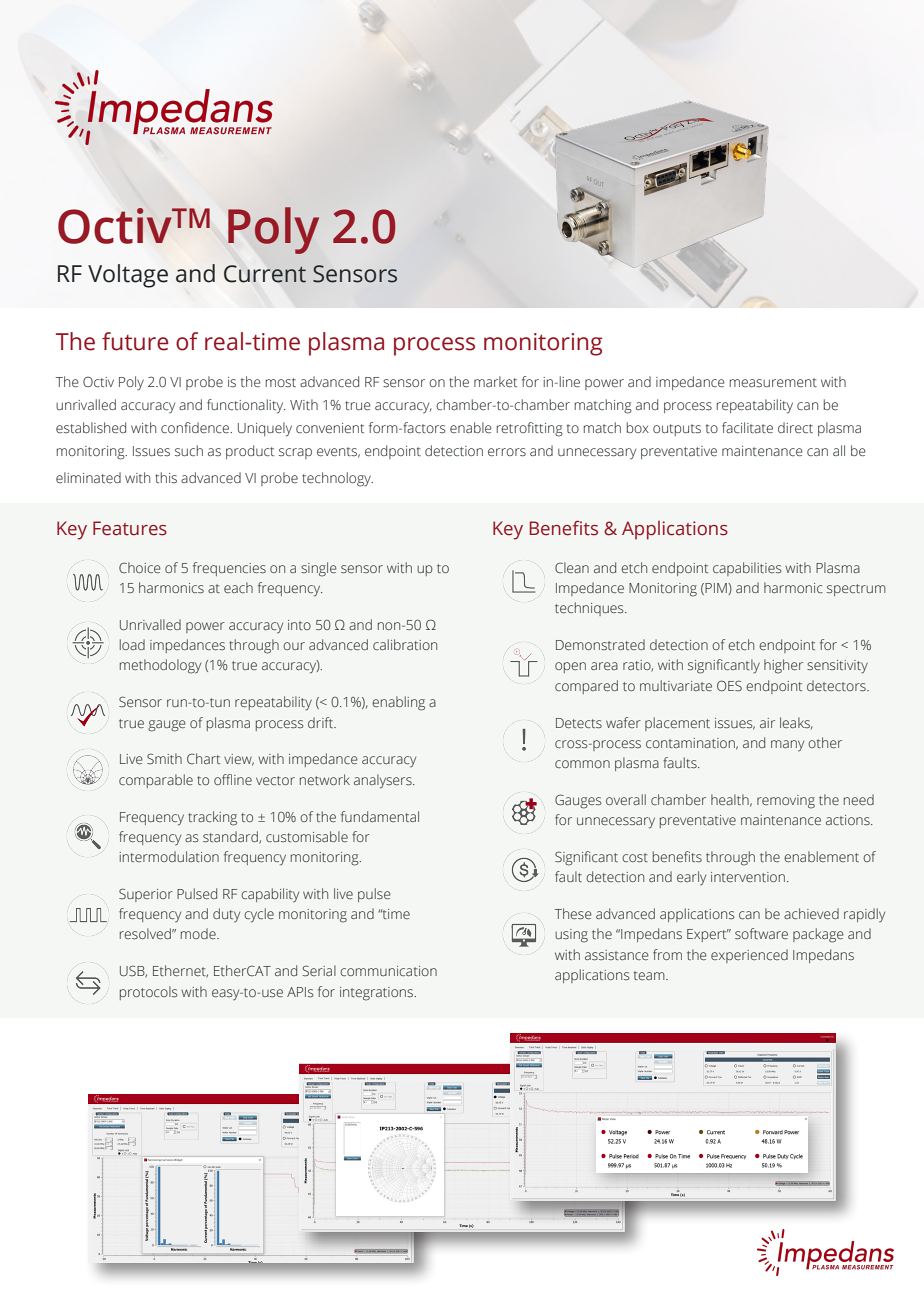 The width and height of the document is (924, 1308). What do you see at coordinates (189, 451) in the document?
I see `such` at bounding box center [189, 451].
